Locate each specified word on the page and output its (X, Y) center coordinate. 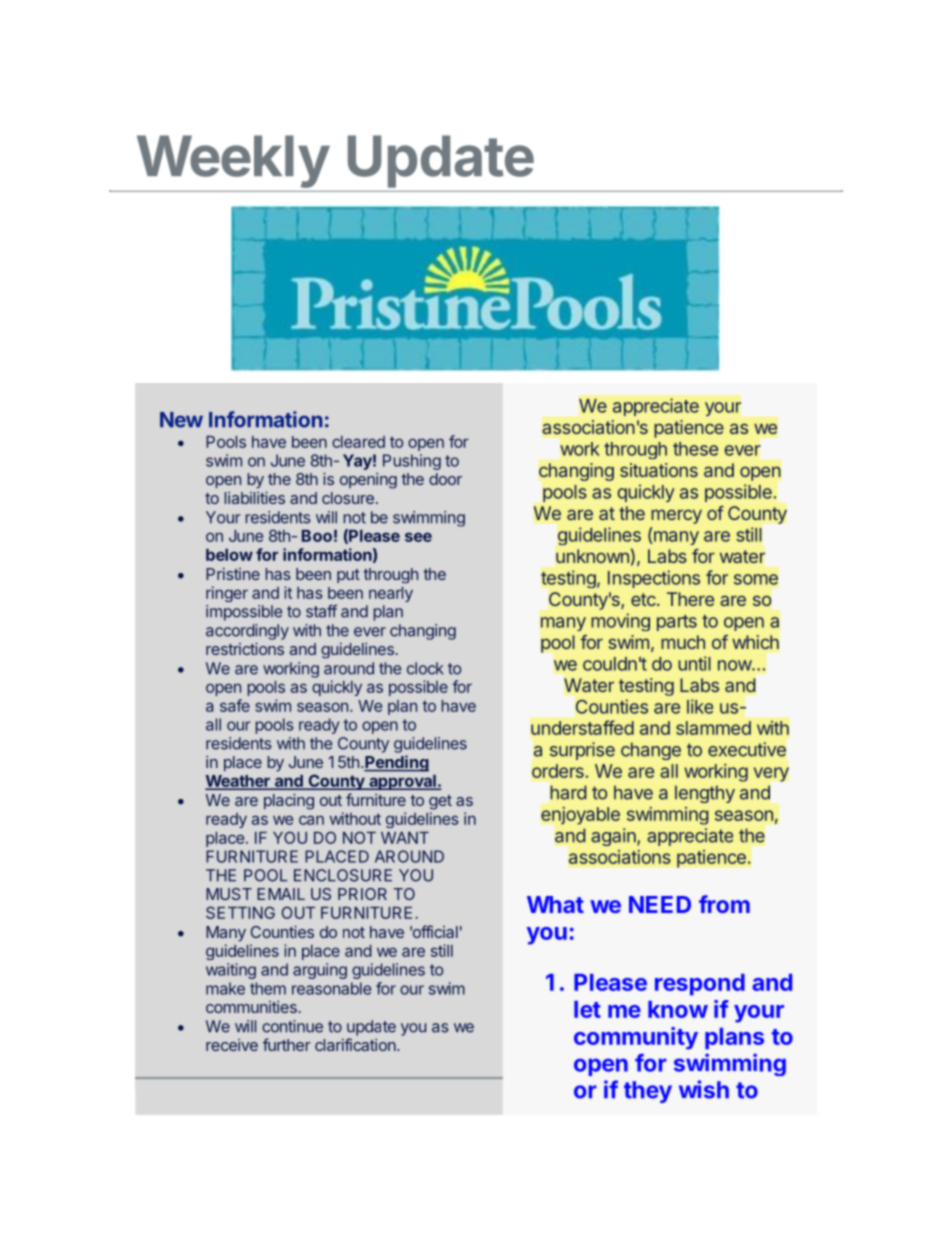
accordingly (247, 632)
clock (425, 668)
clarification (356, 1044)
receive (232, 1045)
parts (677, 623)
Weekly (233, 161)
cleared (358, 442)
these (695, 449)
